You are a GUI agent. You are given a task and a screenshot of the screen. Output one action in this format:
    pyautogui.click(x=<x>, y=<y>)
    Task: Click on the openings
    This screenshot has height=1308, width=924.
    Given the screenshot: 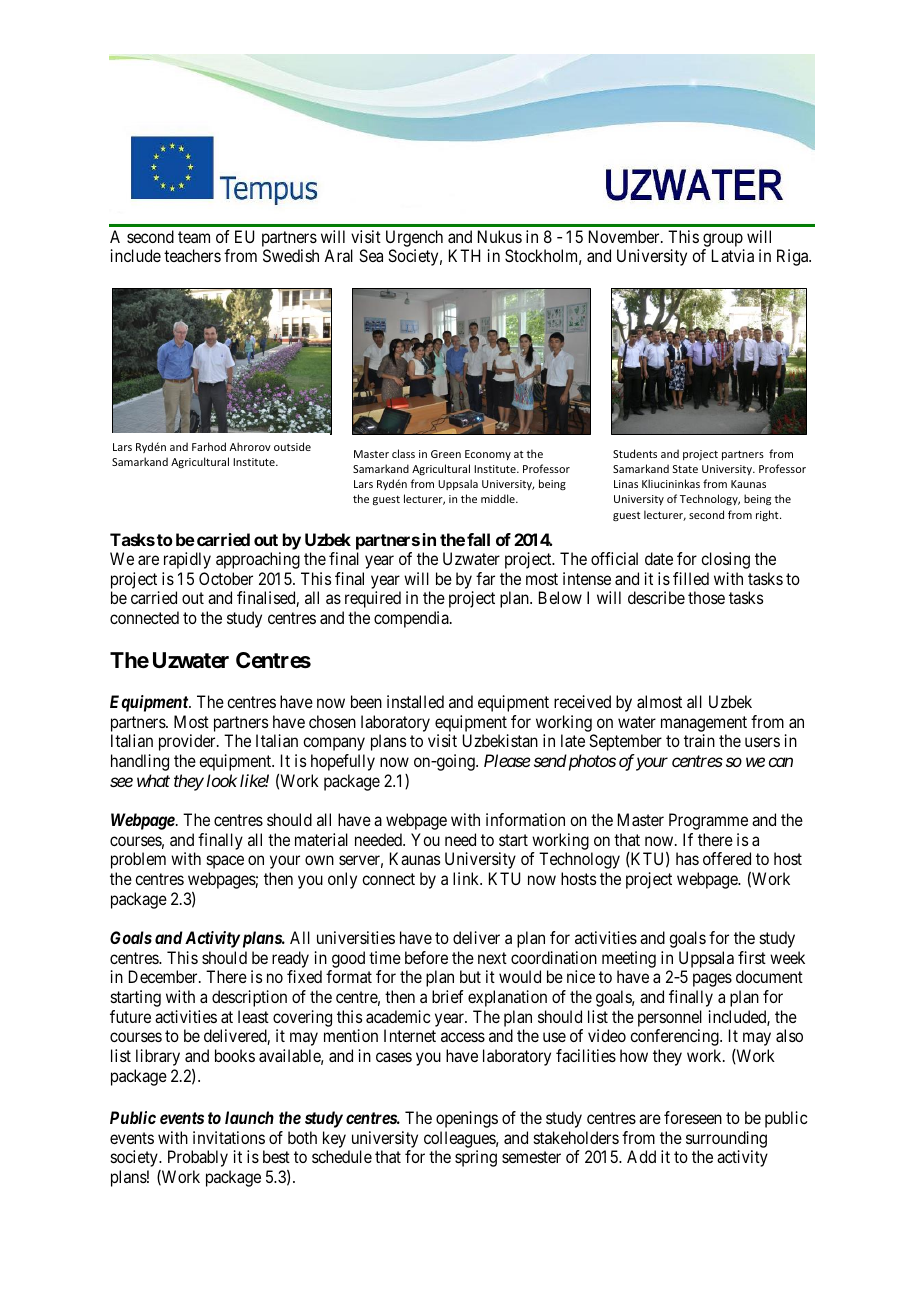 What is the action you would take?
    pyautogui.click(x=467, y=1119)
